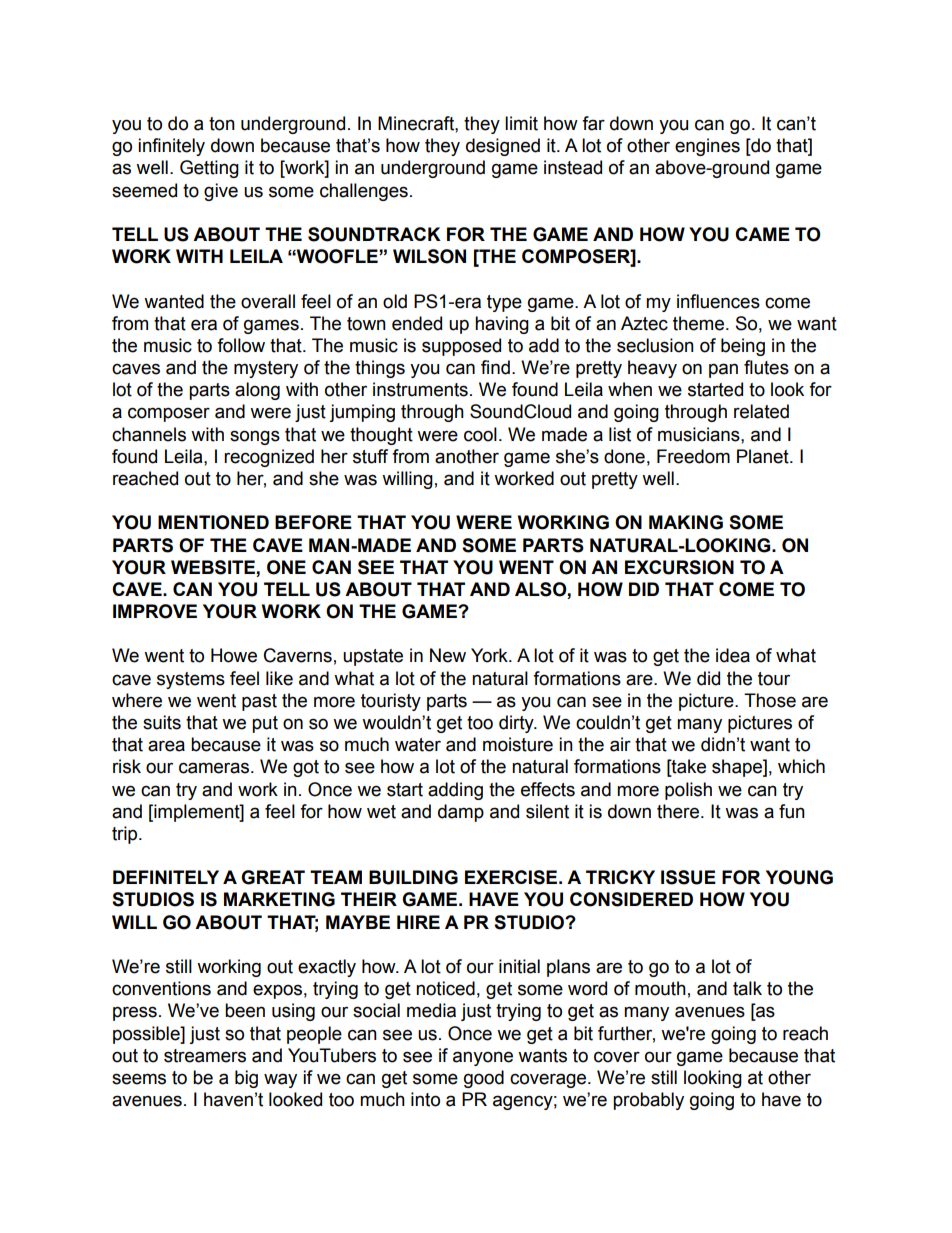  Describe the element at coordinates (155, 611) in the screenshot. I see `IMPROVE` at that location.
